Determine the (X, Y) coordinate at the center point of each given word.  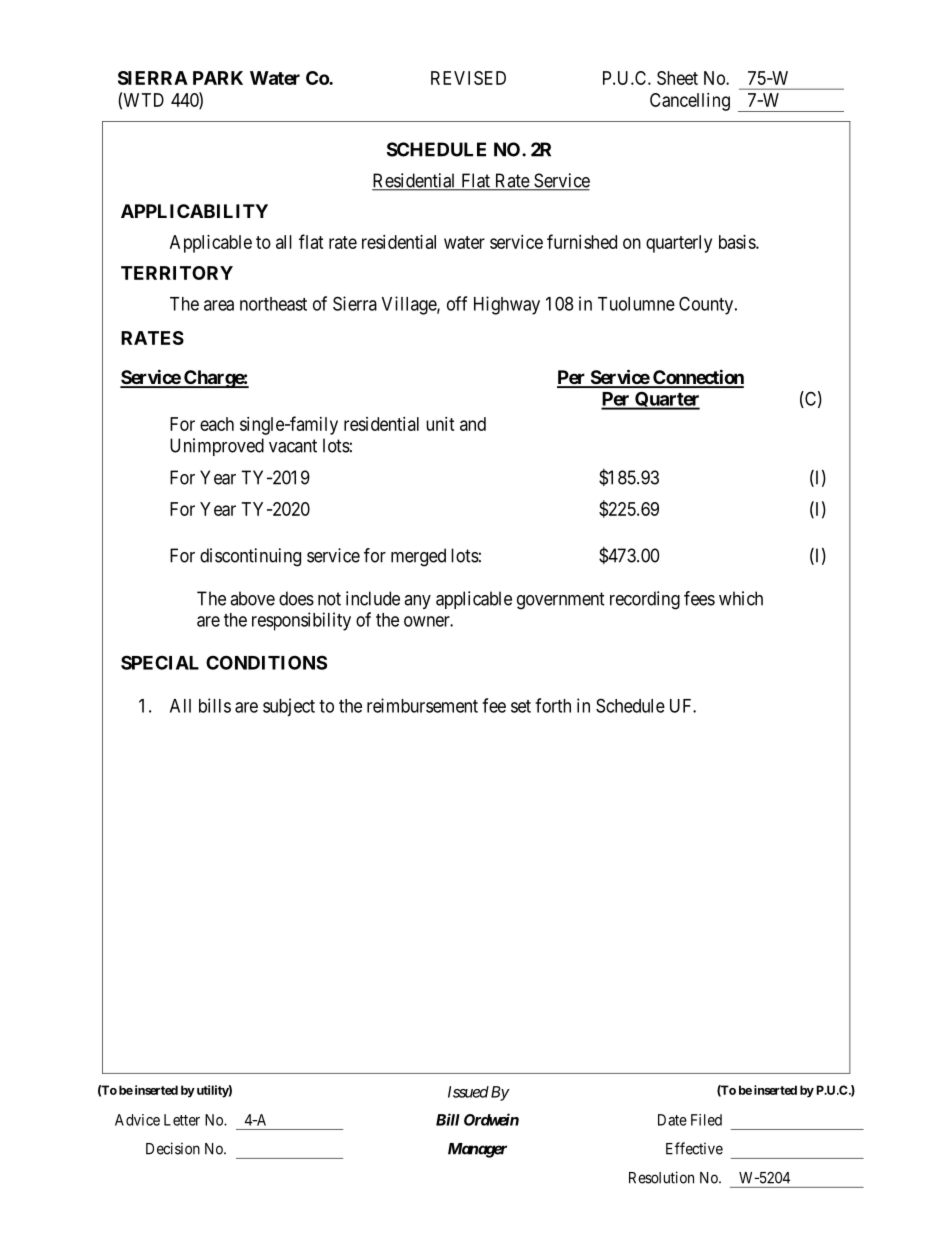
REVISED (468, 78)
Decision (173, 1148)
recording (645, 600)
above (252, 598)
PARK (218, 78)
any (417, 602)
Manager (477, 1150)
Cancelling (690, 102)
